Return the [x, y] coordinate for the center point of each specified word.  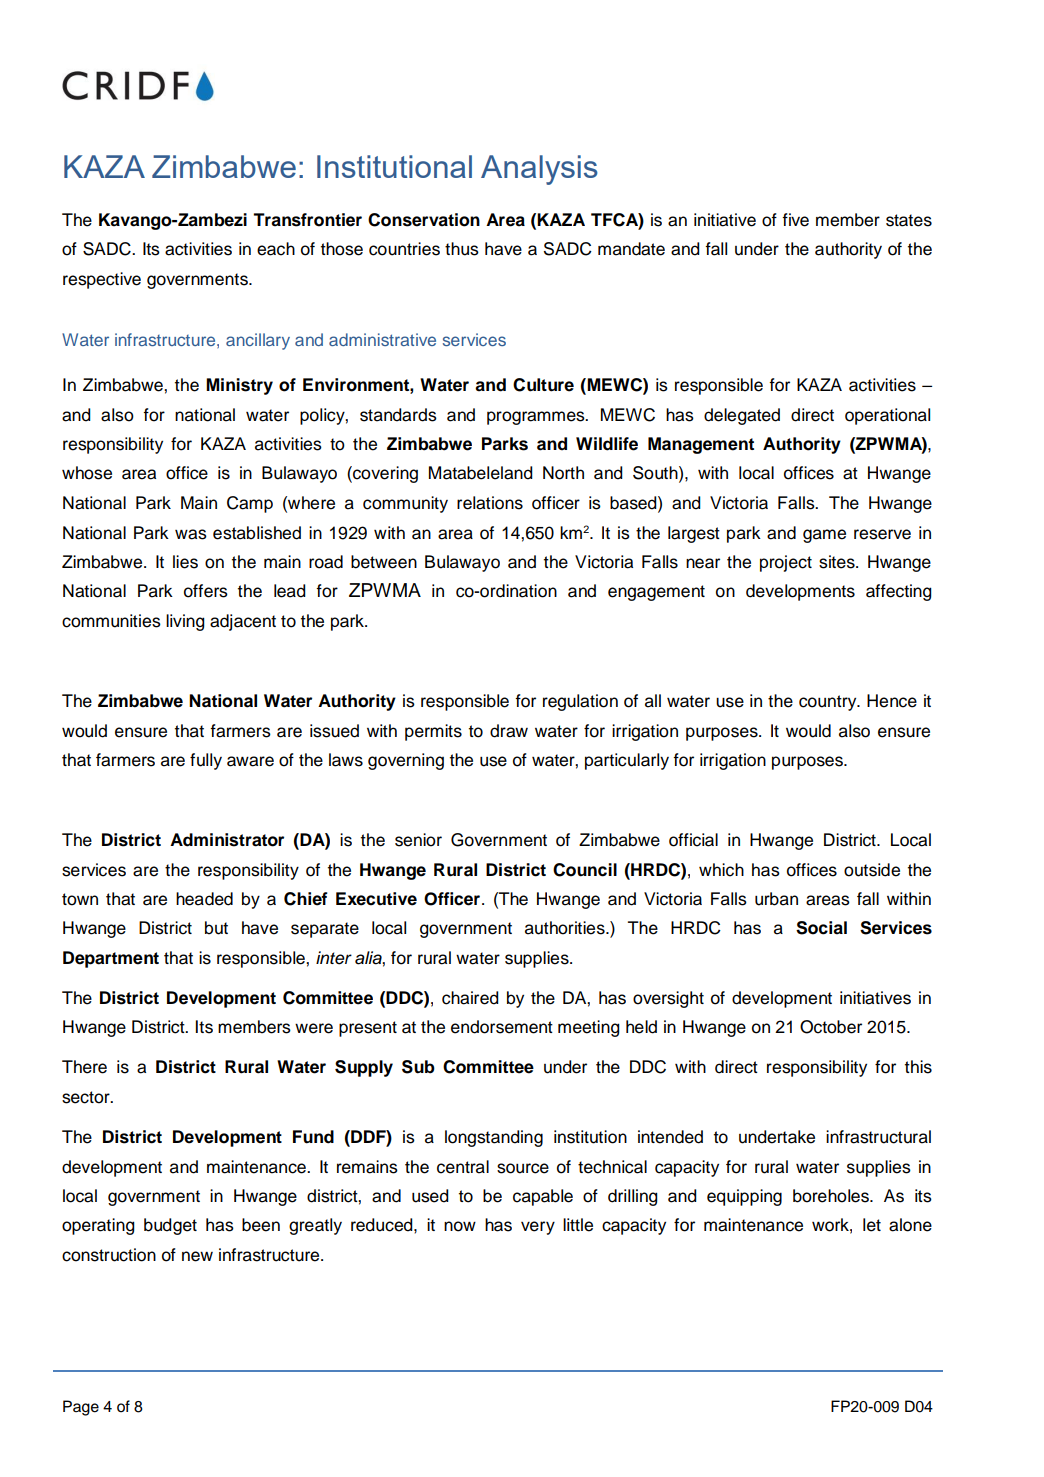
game [824, 536]
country [829, 703]
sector [87, 1097]
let [872, 1225]
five [795, 220]
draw [509, 731]
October [831, 1027]
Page [81, 1408]
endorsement [502, 1027]
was [191, 534]
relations [490, 503]
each [276, 249]
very [538, 1228]
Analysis [539, 170]
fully [206, 761]
